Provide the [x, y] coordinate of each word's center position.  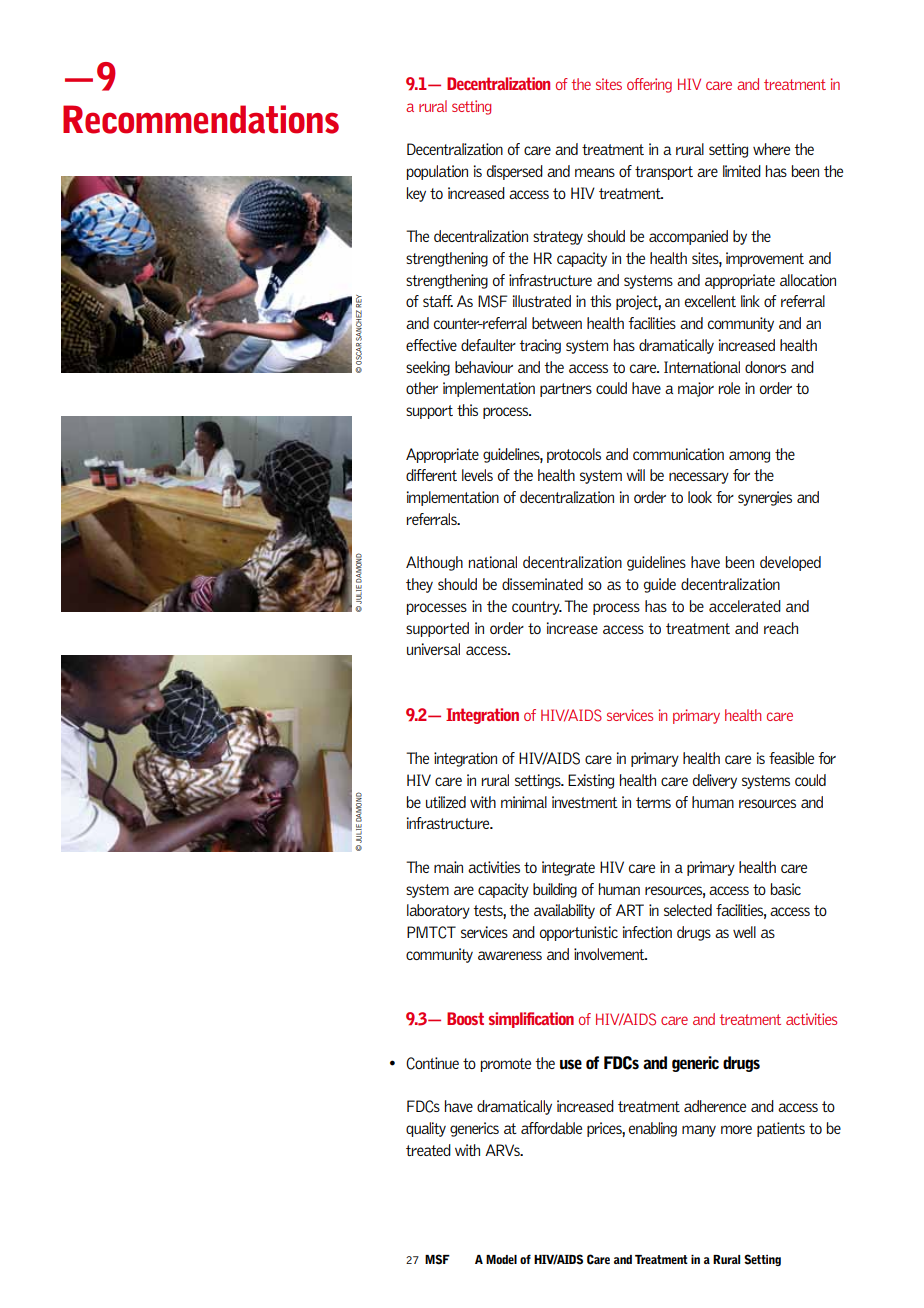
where [771, 149]
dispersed [515, 172]
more [736, 1129]
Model [501, 1259]
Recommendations [201, 119]
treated [428, 1150]
